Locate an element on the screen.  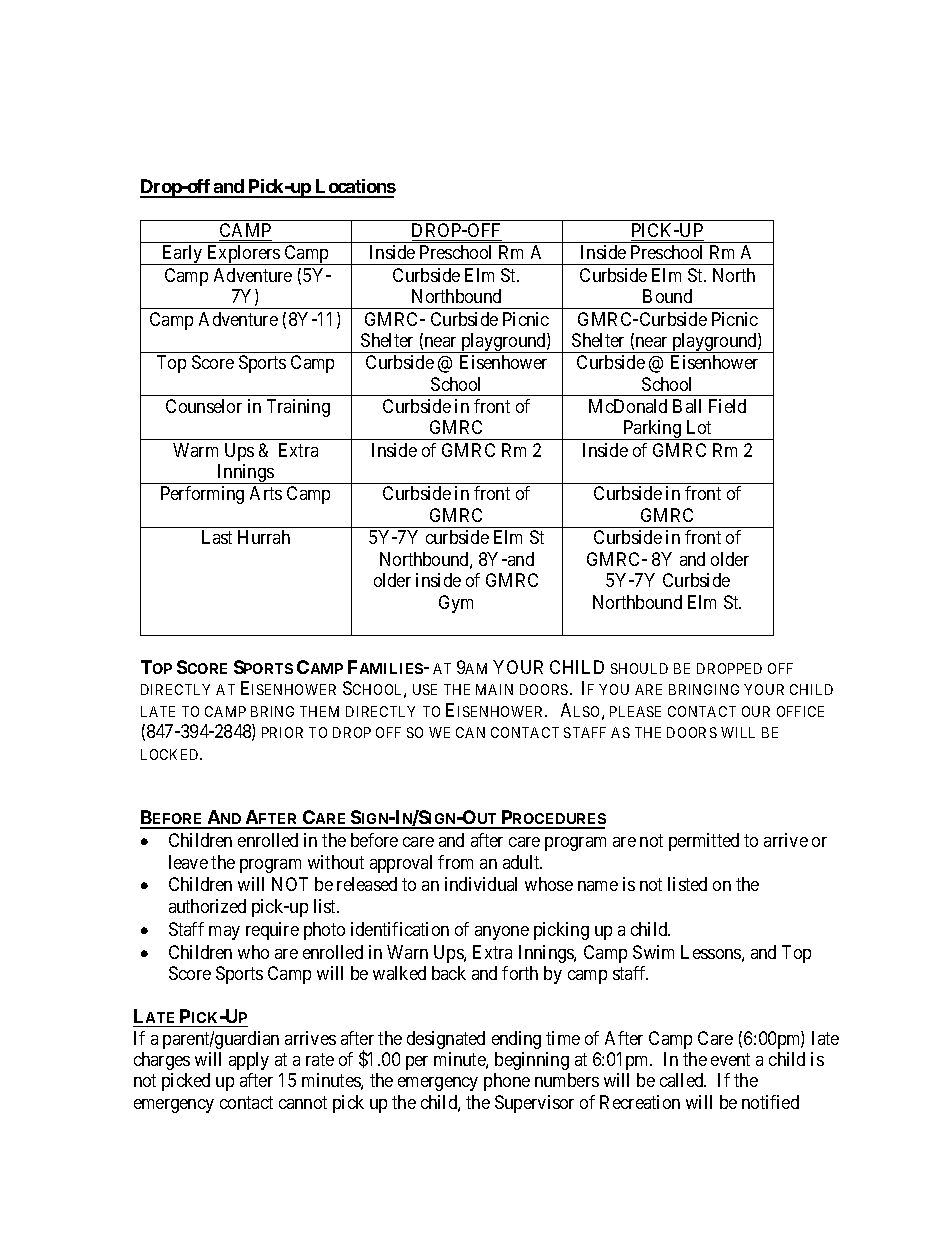
THEM is located at coordinates (319, 711).
